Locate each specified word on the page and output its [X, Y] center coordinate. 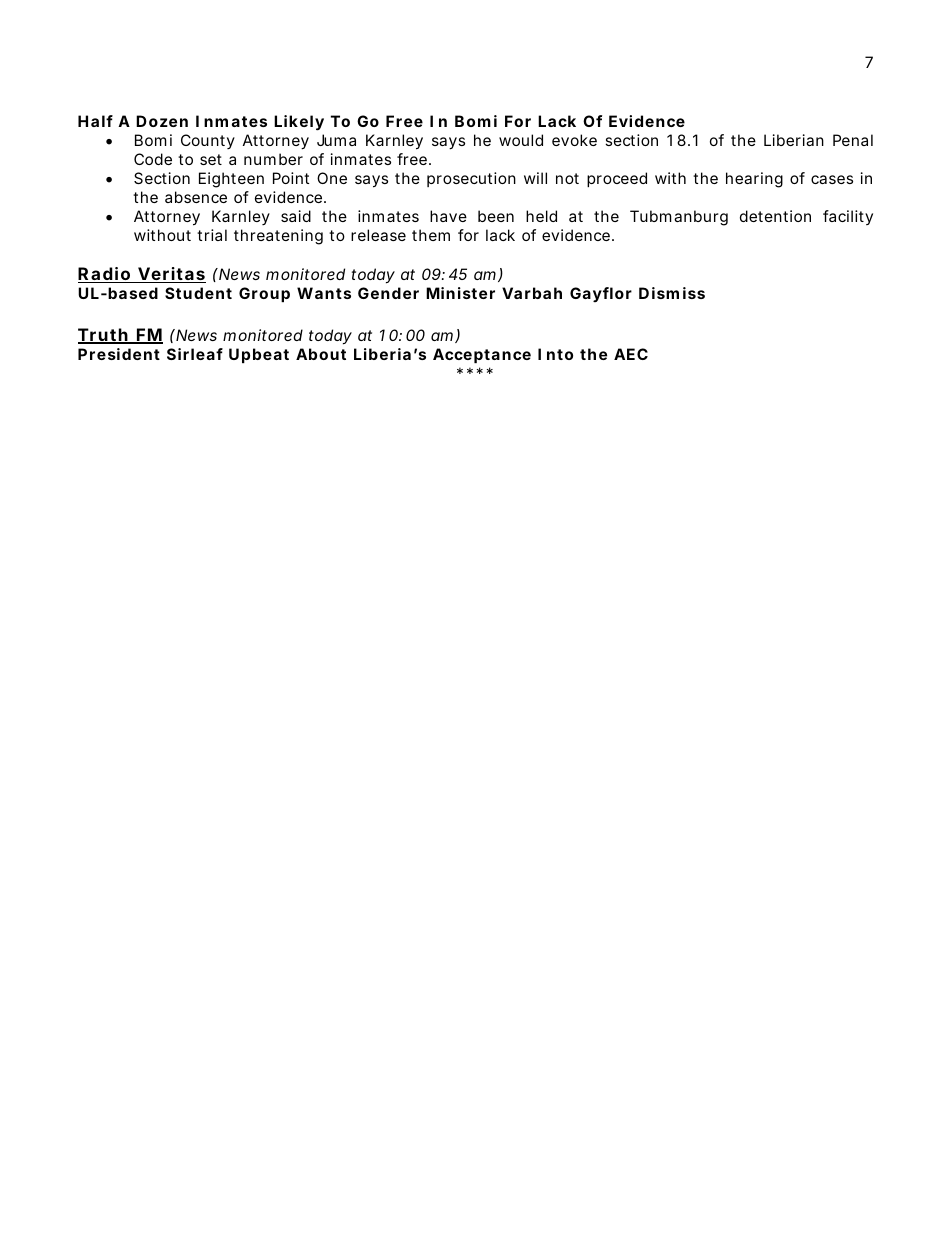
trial [212, 235]
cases [832, 179]
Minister [460, 293]
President [119, 354]
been [496, 216]
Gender [388, 293]
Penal [853, 140]
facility [848, 217]
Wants [324, 293]
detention [775, 216]
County [208, 141]
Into [555, 354]
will [535, 178]
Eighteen [231, 180]
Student [198, 293]
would [521, 140]
